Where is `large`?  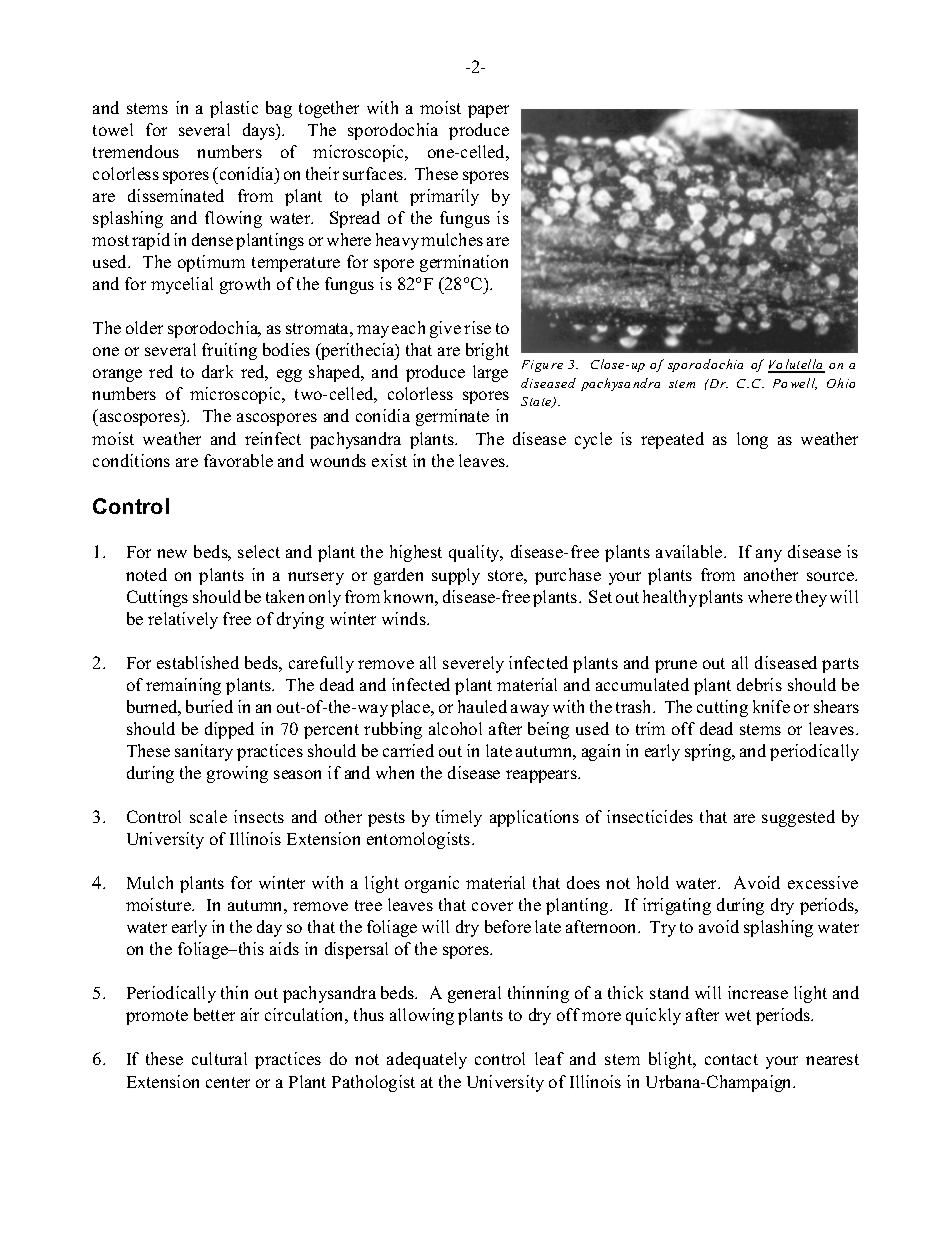 large is located at coordinates (490, 373).
